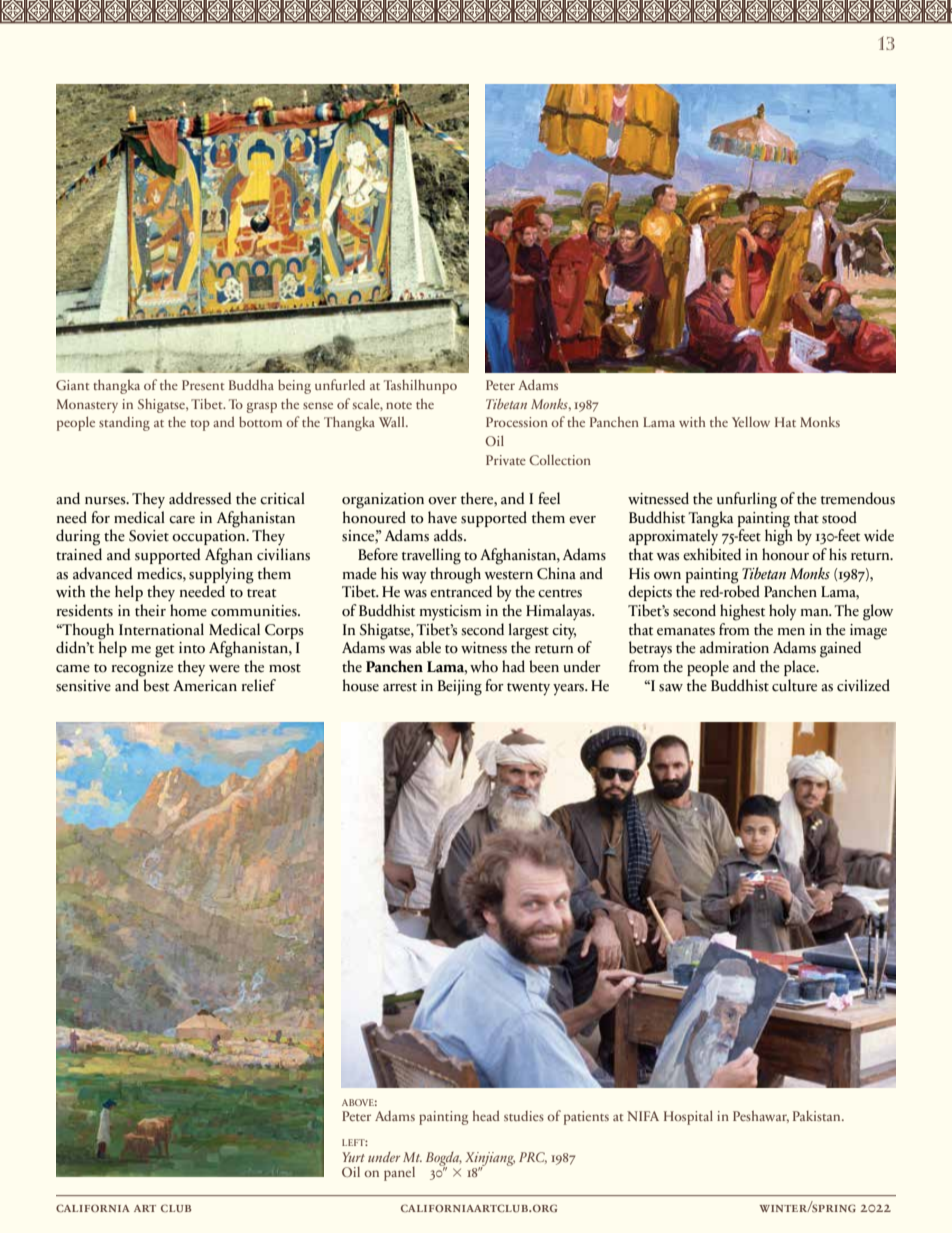  What do you see at coordinates (517, 422) in the screenshot?
I see `Procession` at bounding box center [517, 422].
